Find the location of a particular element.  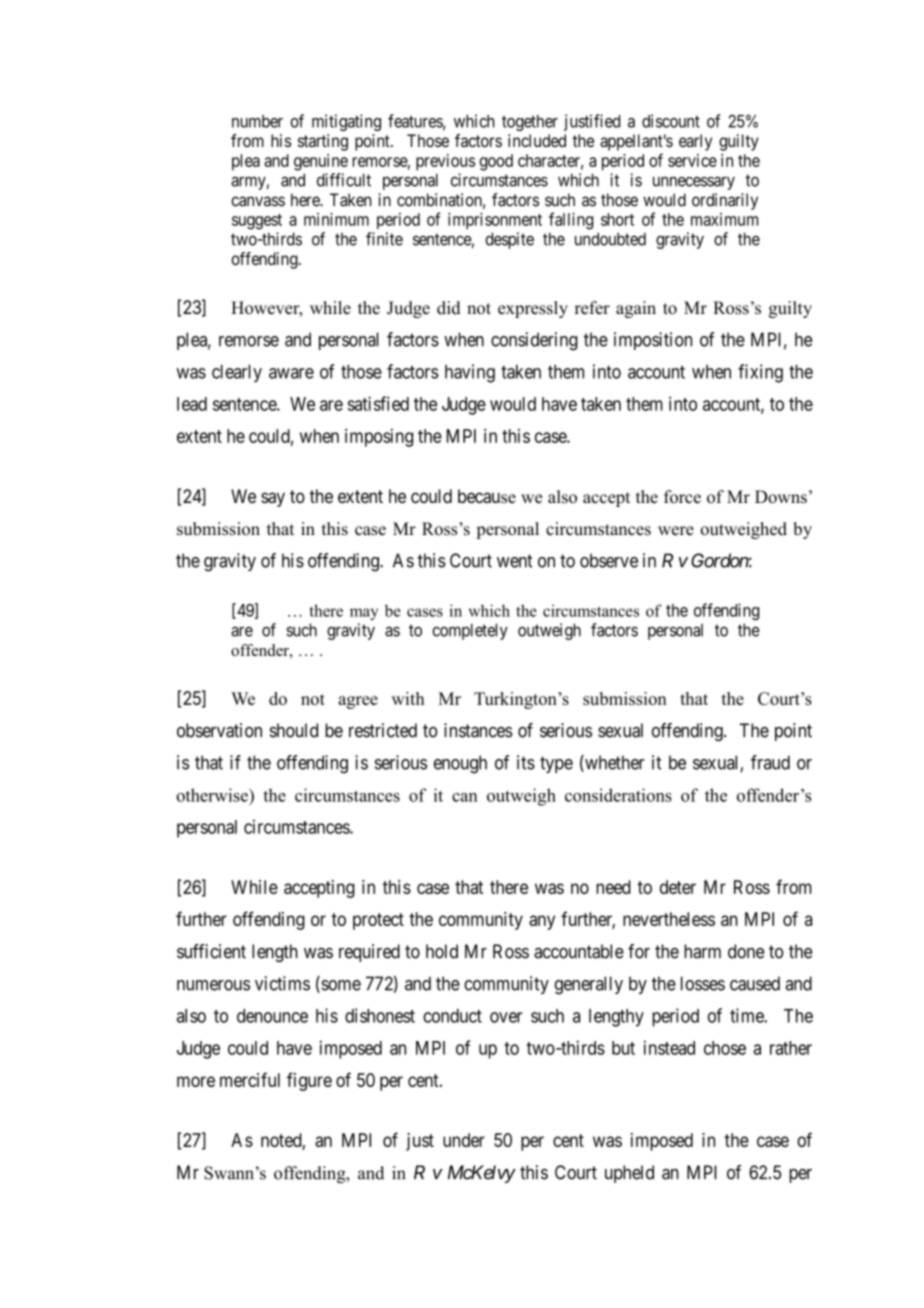

number is located at coordinates (257, 121).
